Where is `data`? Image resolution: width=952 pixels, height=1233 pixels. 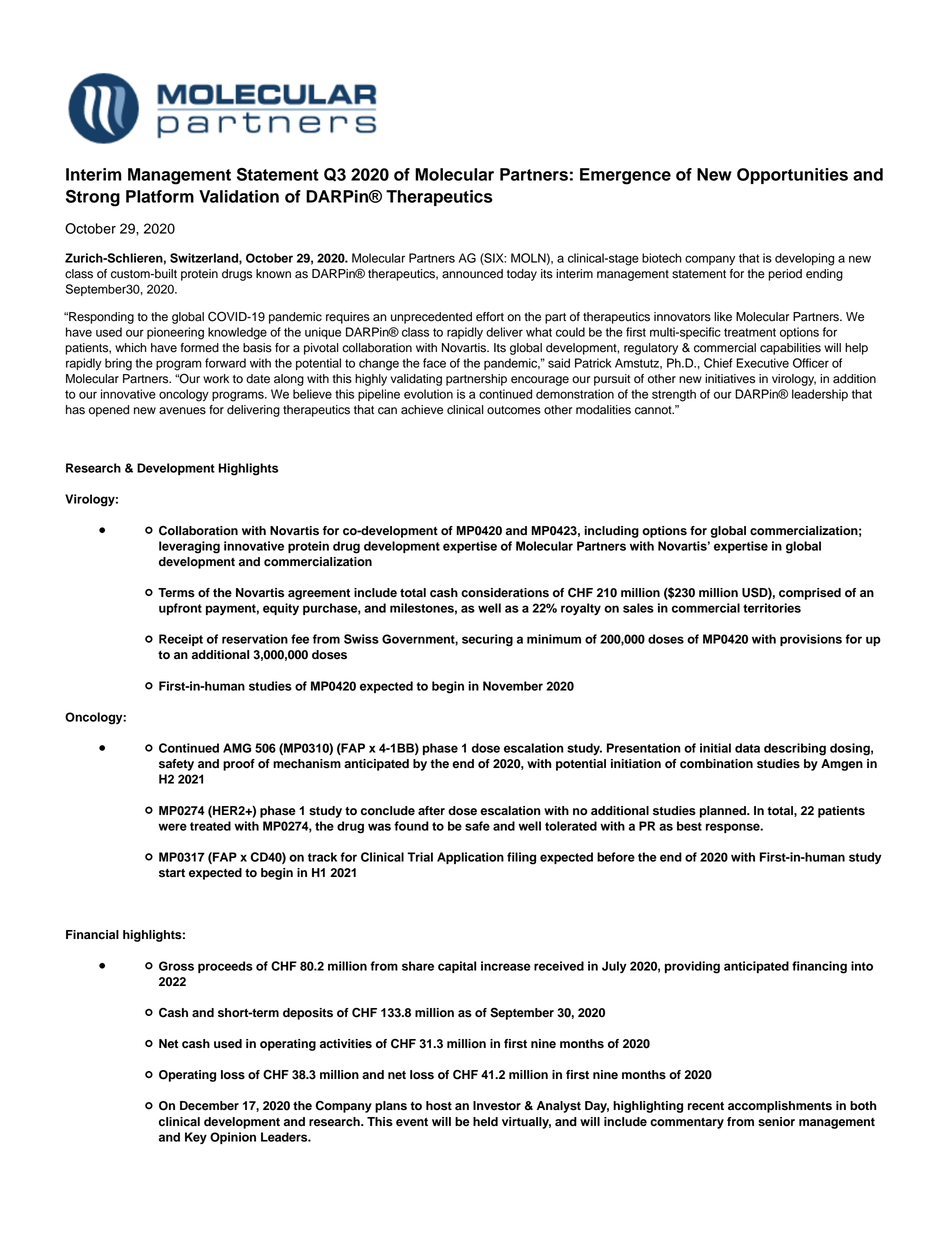
data is located at coordinates (747, 748).
